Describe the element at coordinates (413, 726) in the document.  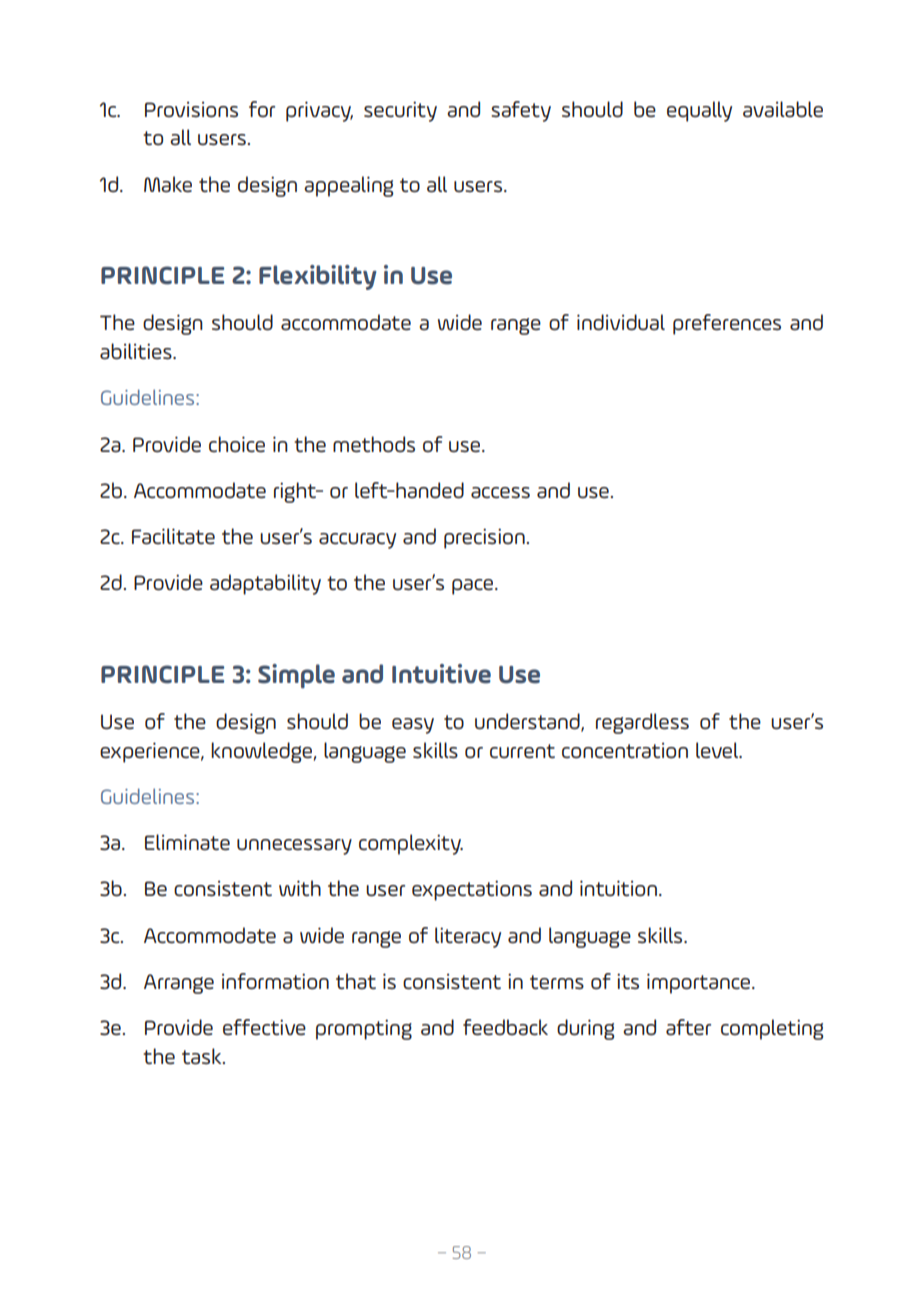
I see `easy` at that location.
